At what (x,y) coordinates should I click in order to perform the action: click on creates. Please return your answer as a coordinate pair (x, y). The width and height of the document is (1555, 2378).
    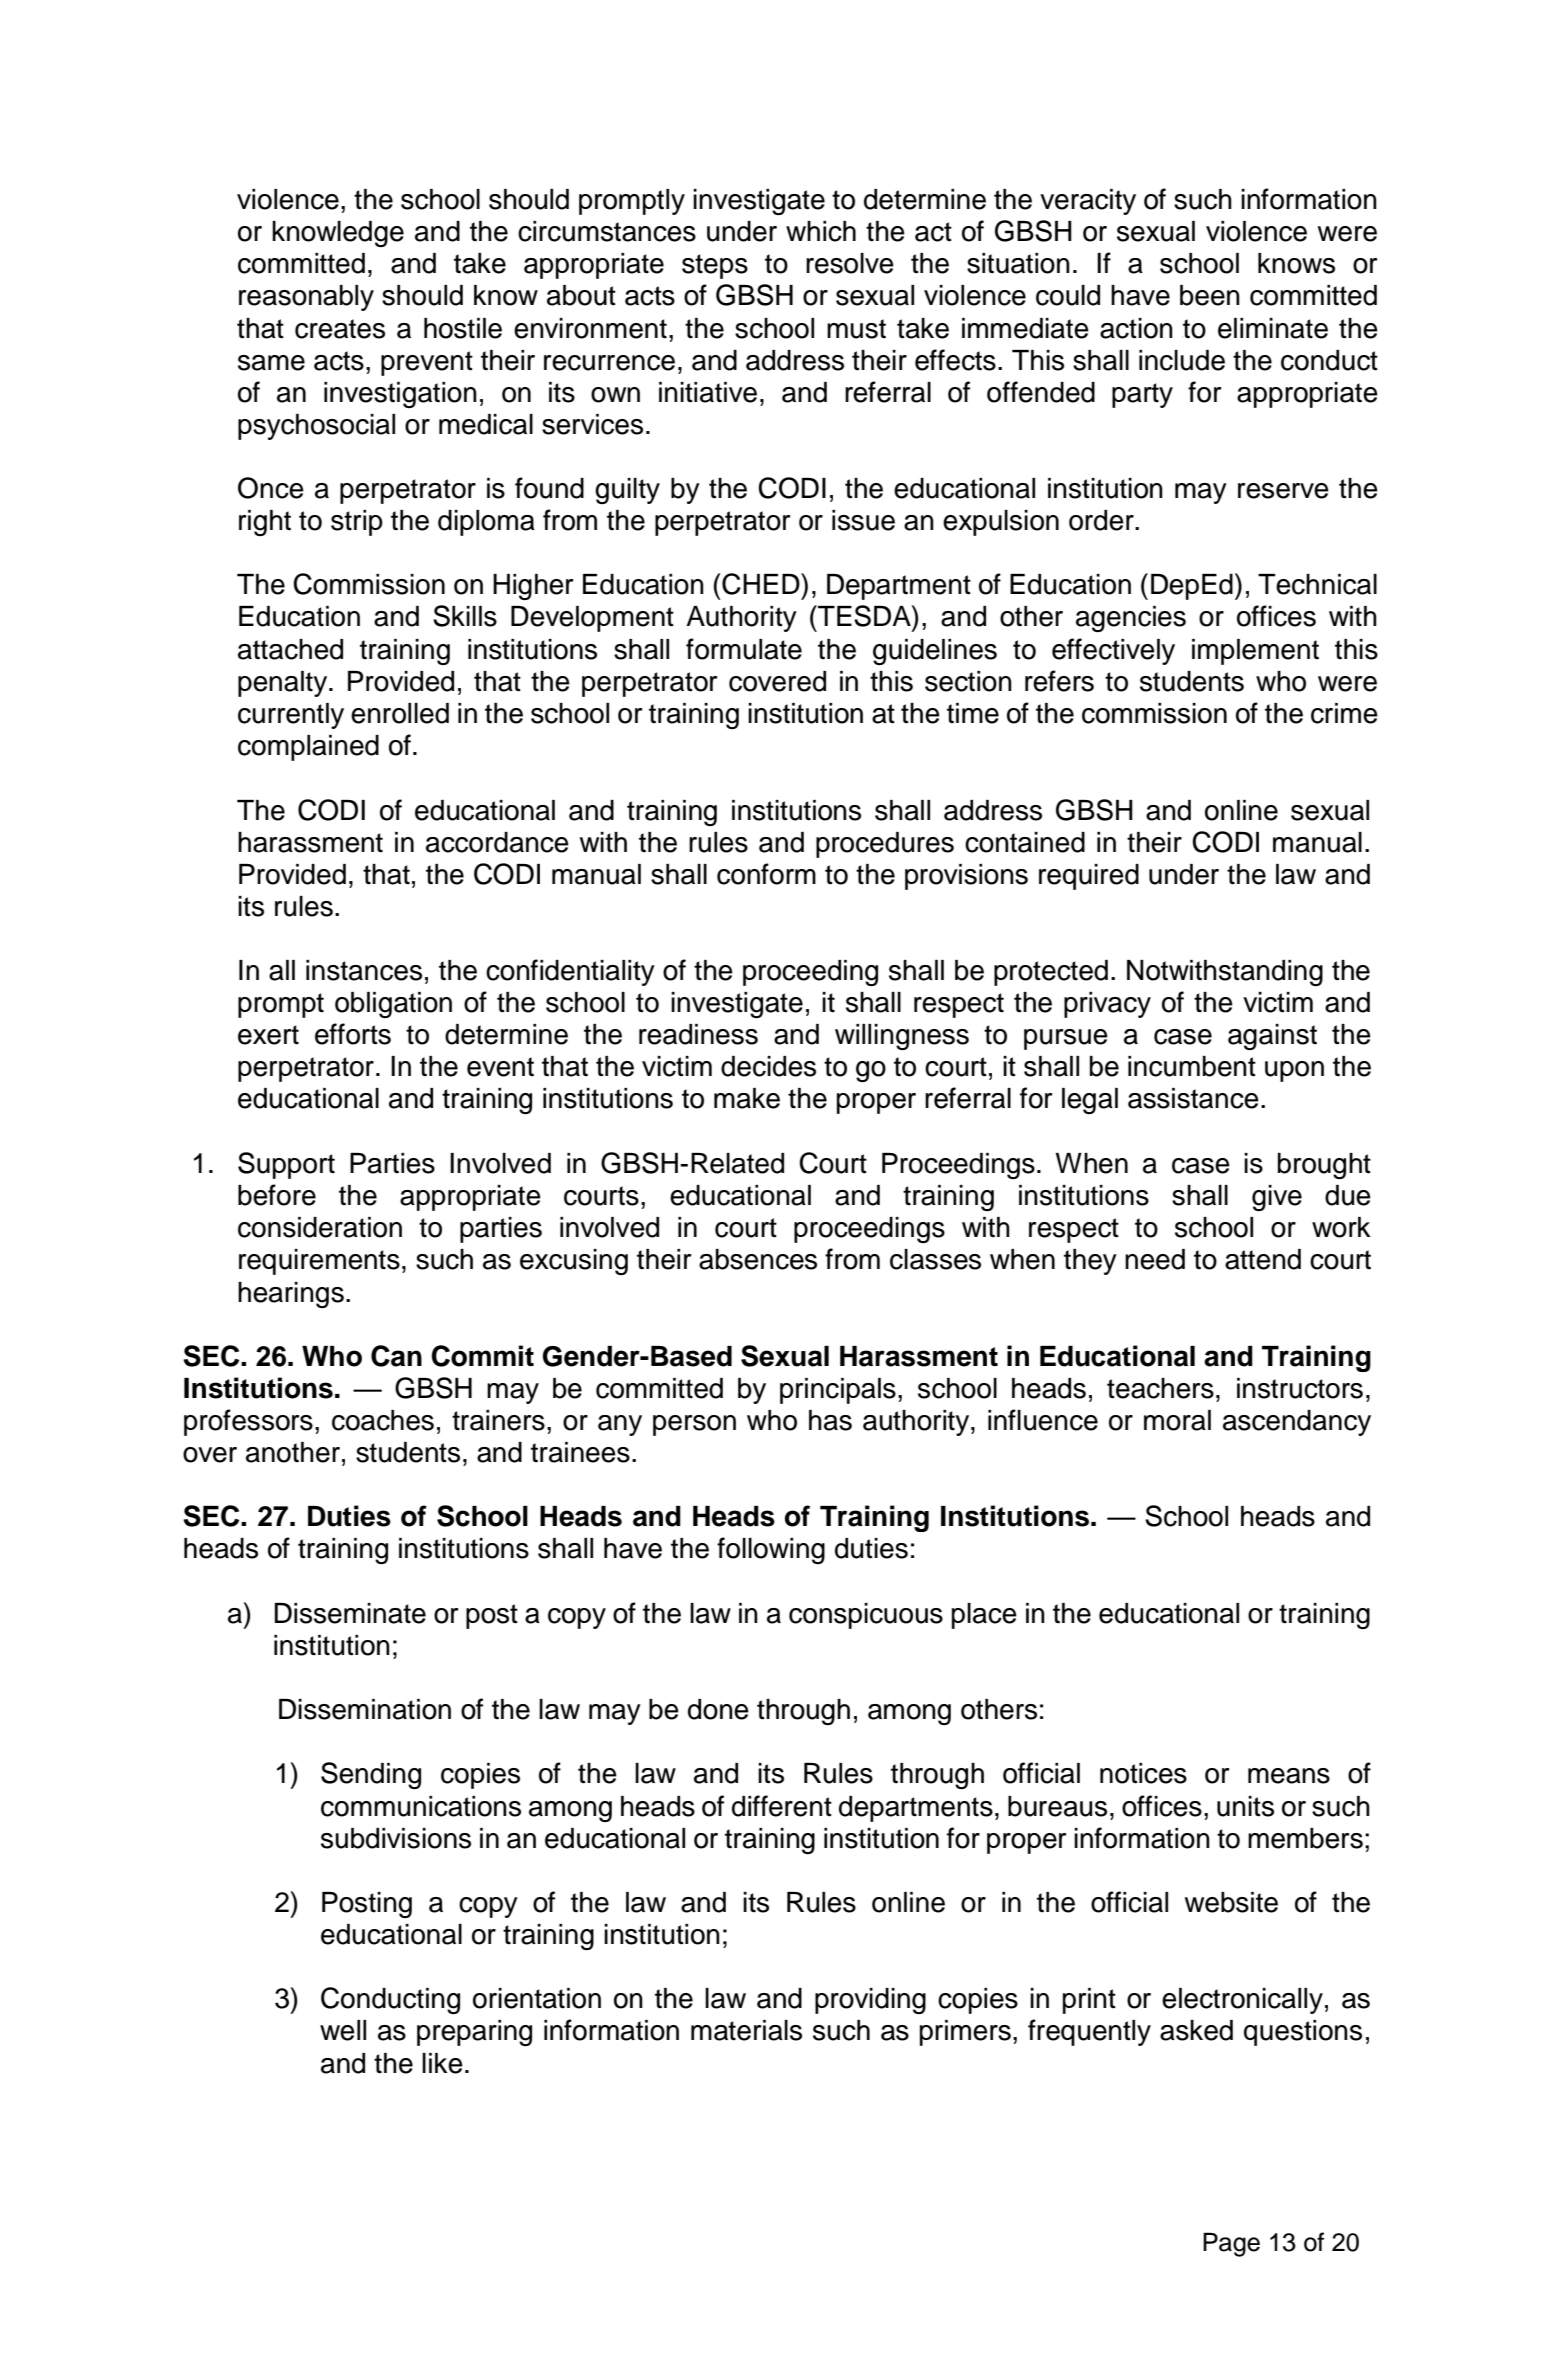
    Looking at the image, I should click on (340, 329).
